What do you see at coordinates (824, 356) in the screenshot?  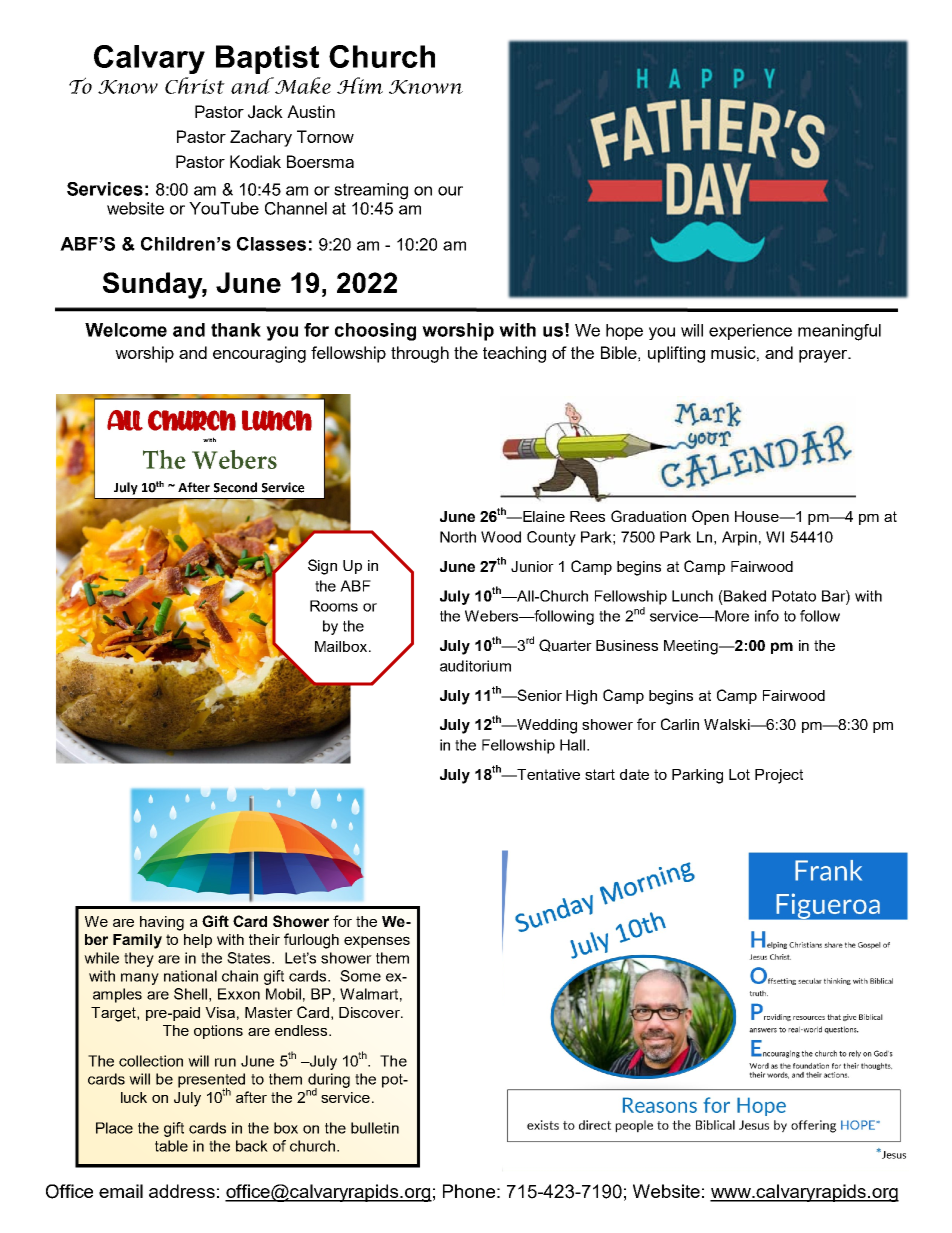 I see `prayer` at bounding box center [824, 356].
